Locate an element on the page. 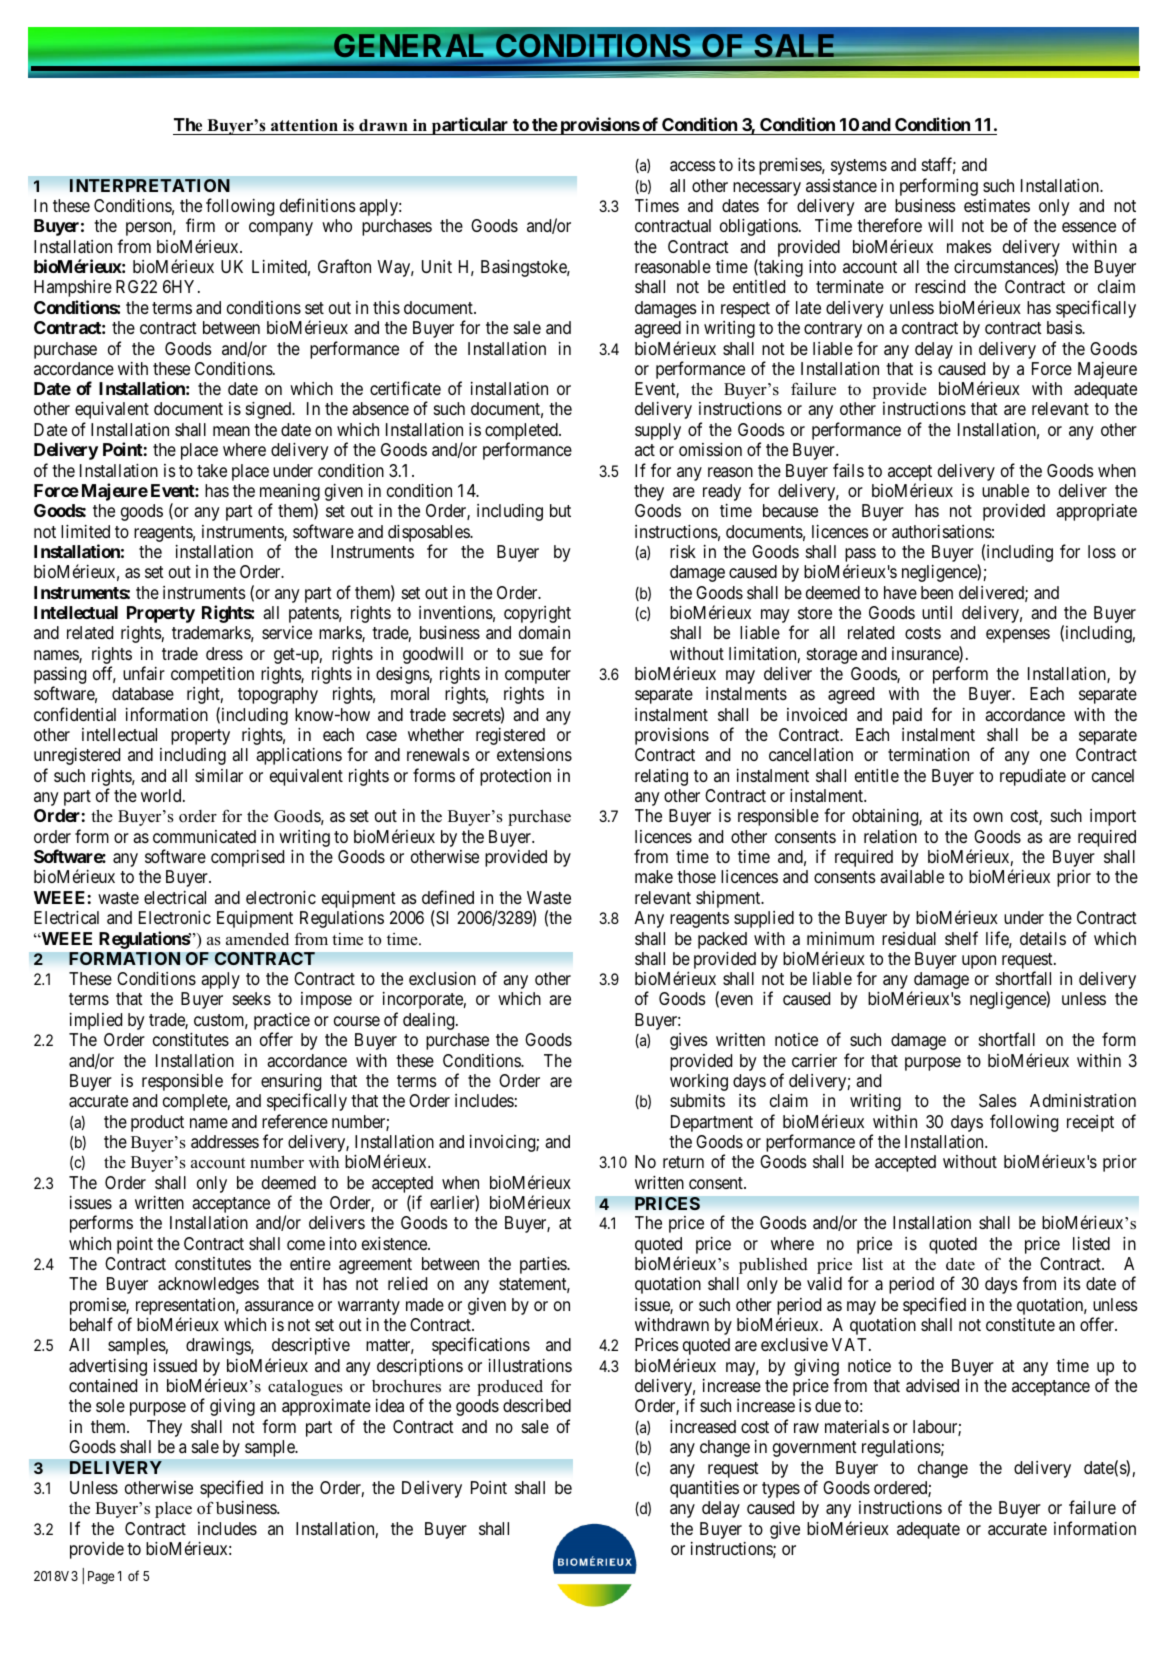 This document has width=1170, height=1655. Page is located at coordinates (101, 1577).
